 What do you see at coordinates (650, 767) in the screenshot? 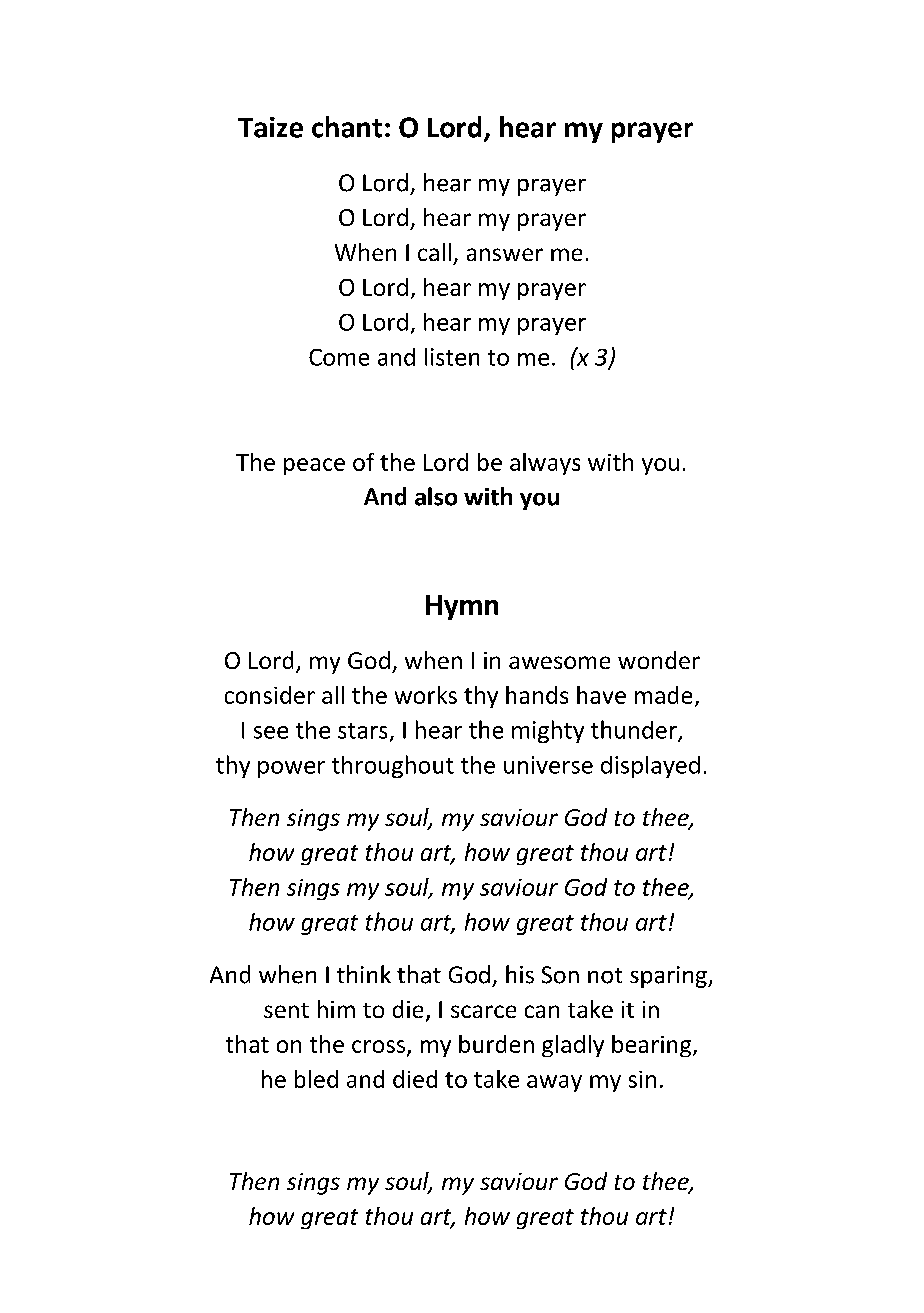
I see `displayed` at bounding box center [650, 767].
